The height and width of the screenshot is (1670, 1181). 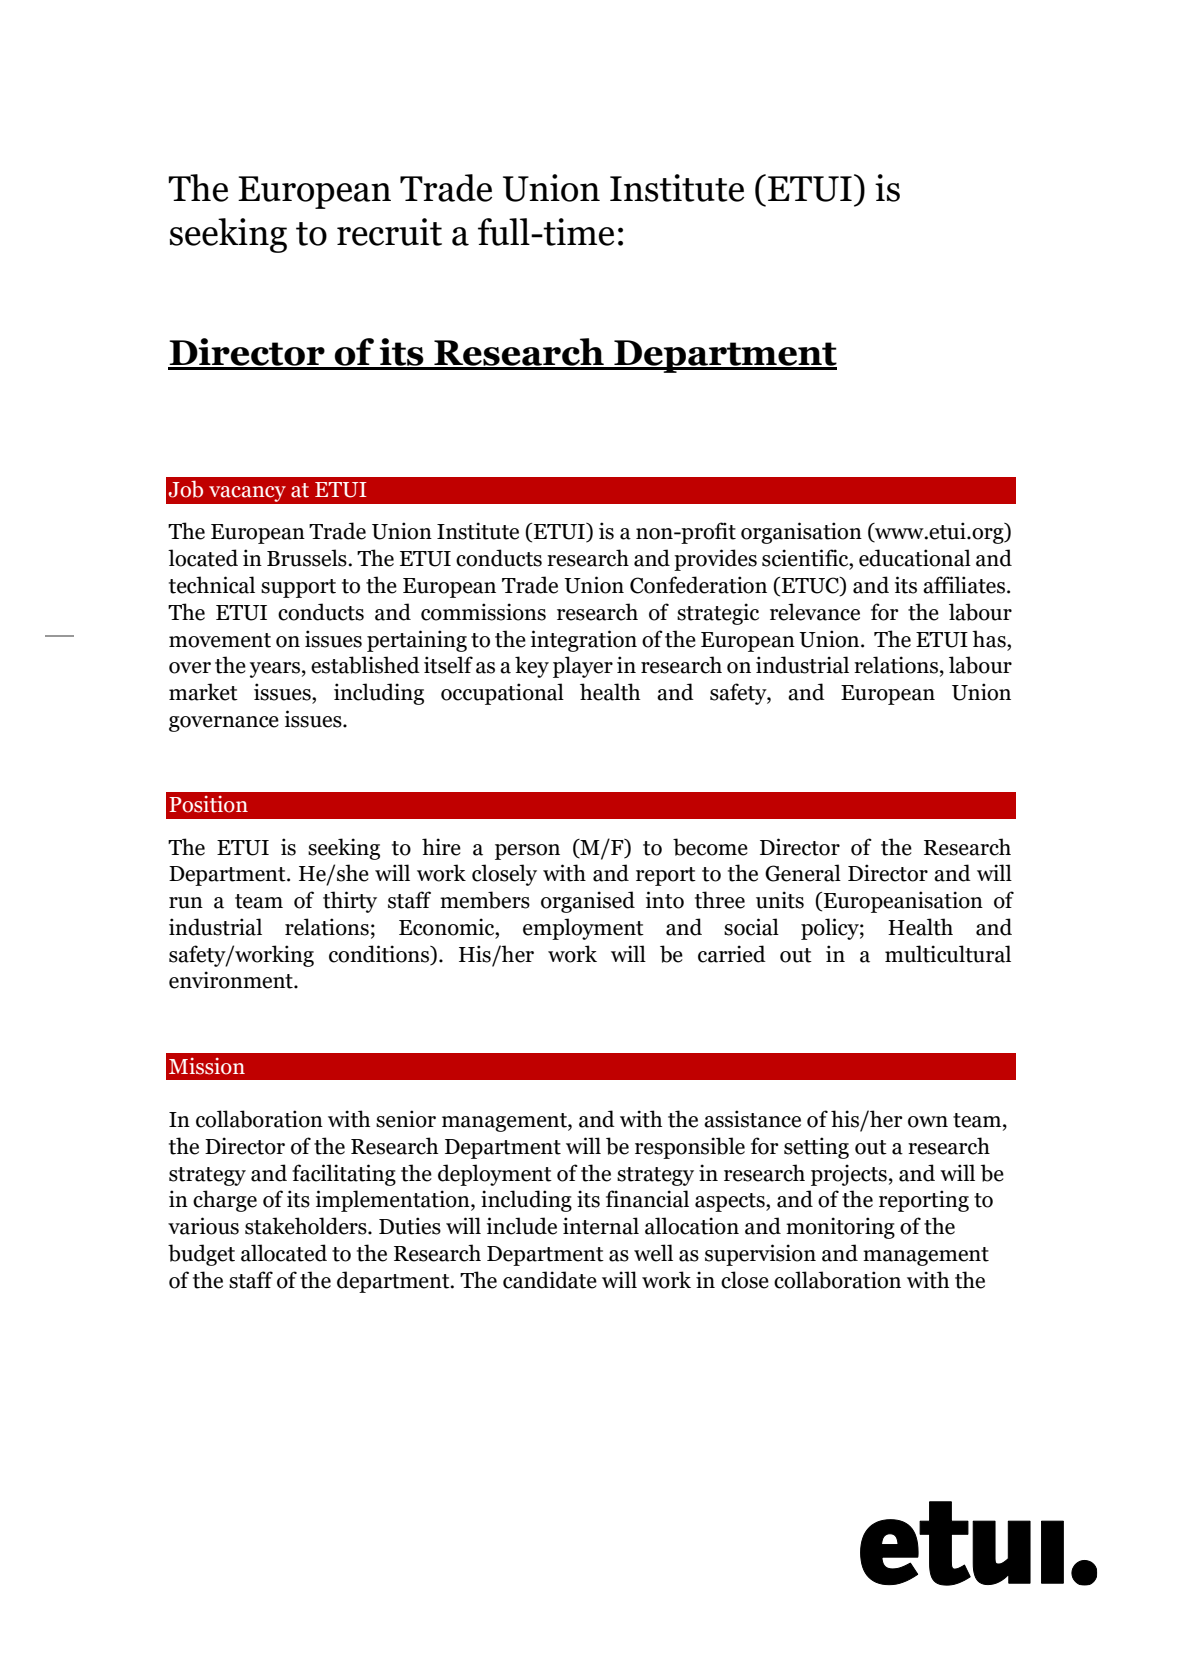 What do you see at coordinates (915, 558) in the screenshot?
I see `educational` at bounding box center [915, 558].
